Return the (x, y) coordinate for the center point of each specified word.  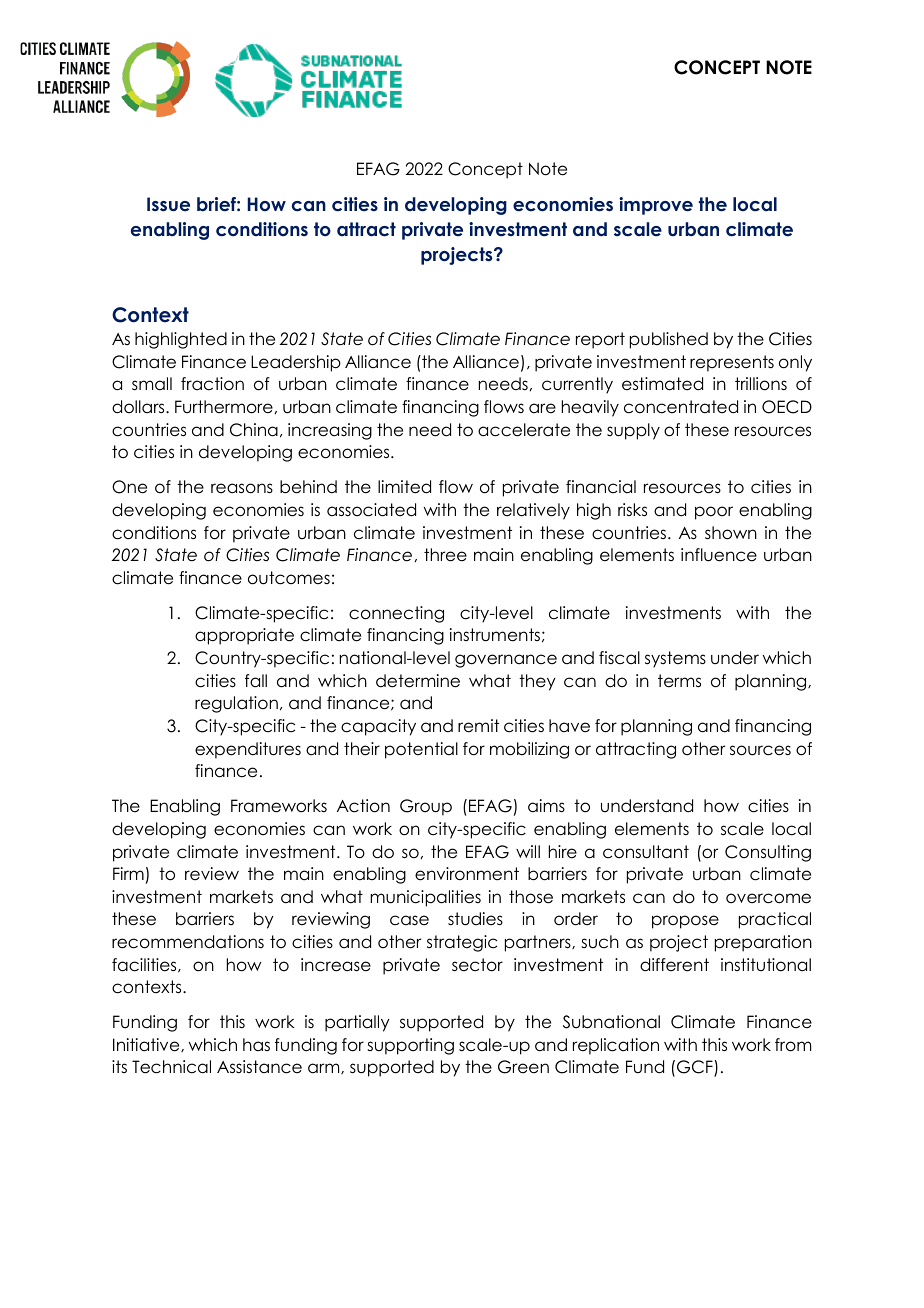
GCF (696, 1068)
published (669, 340)
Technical (171, 1067)
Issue (168, 204)
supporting (410, 1046)
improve (656, 206)
